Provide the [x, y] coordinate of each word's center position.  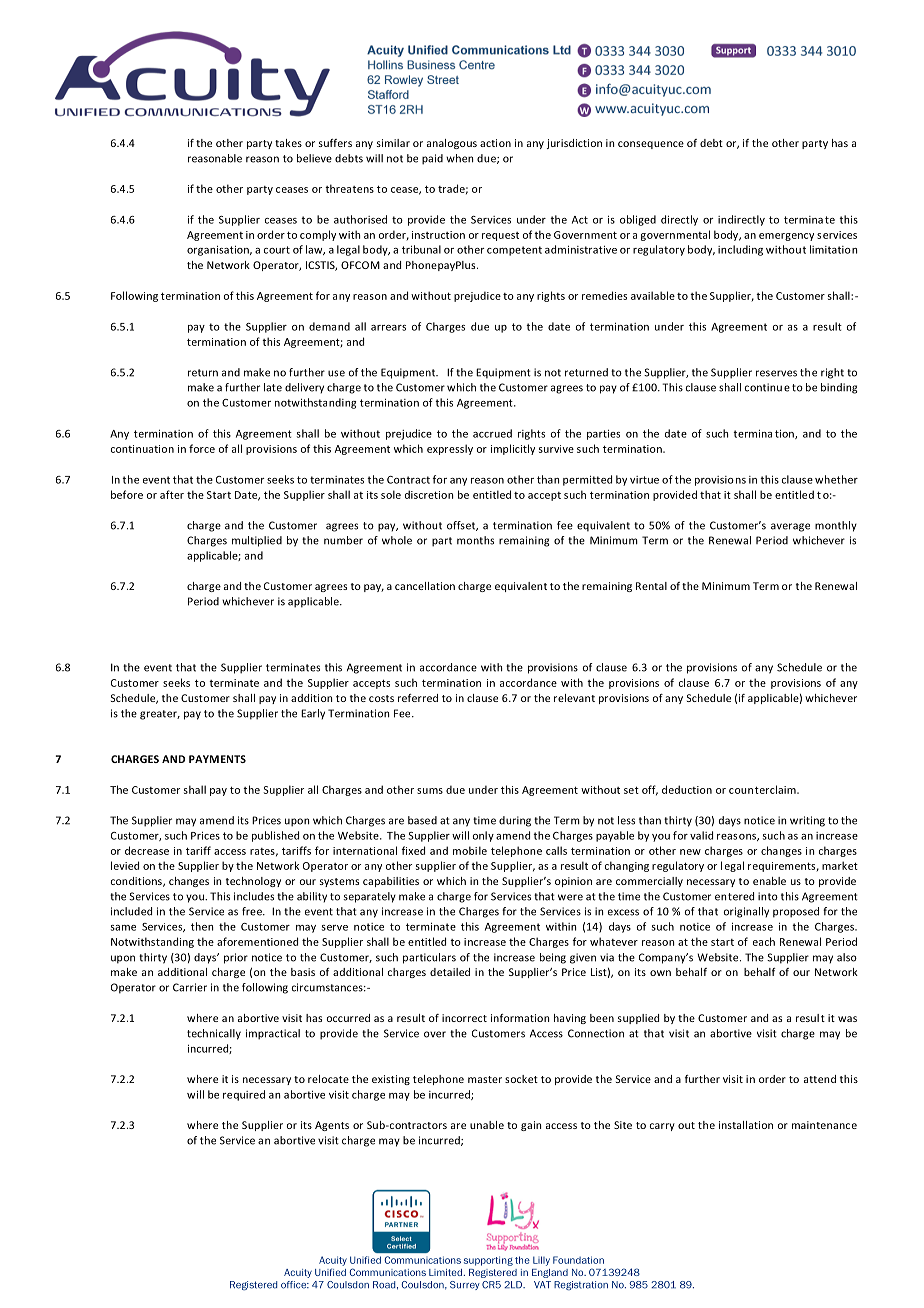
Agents [332, 1126]
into [768, 896]
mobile [470, 850]
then [202, 926]
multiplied [257, 541]
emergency [786, 237]
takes [288, 143]
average [790, 527]
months [475, 540]
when [459, 158]
